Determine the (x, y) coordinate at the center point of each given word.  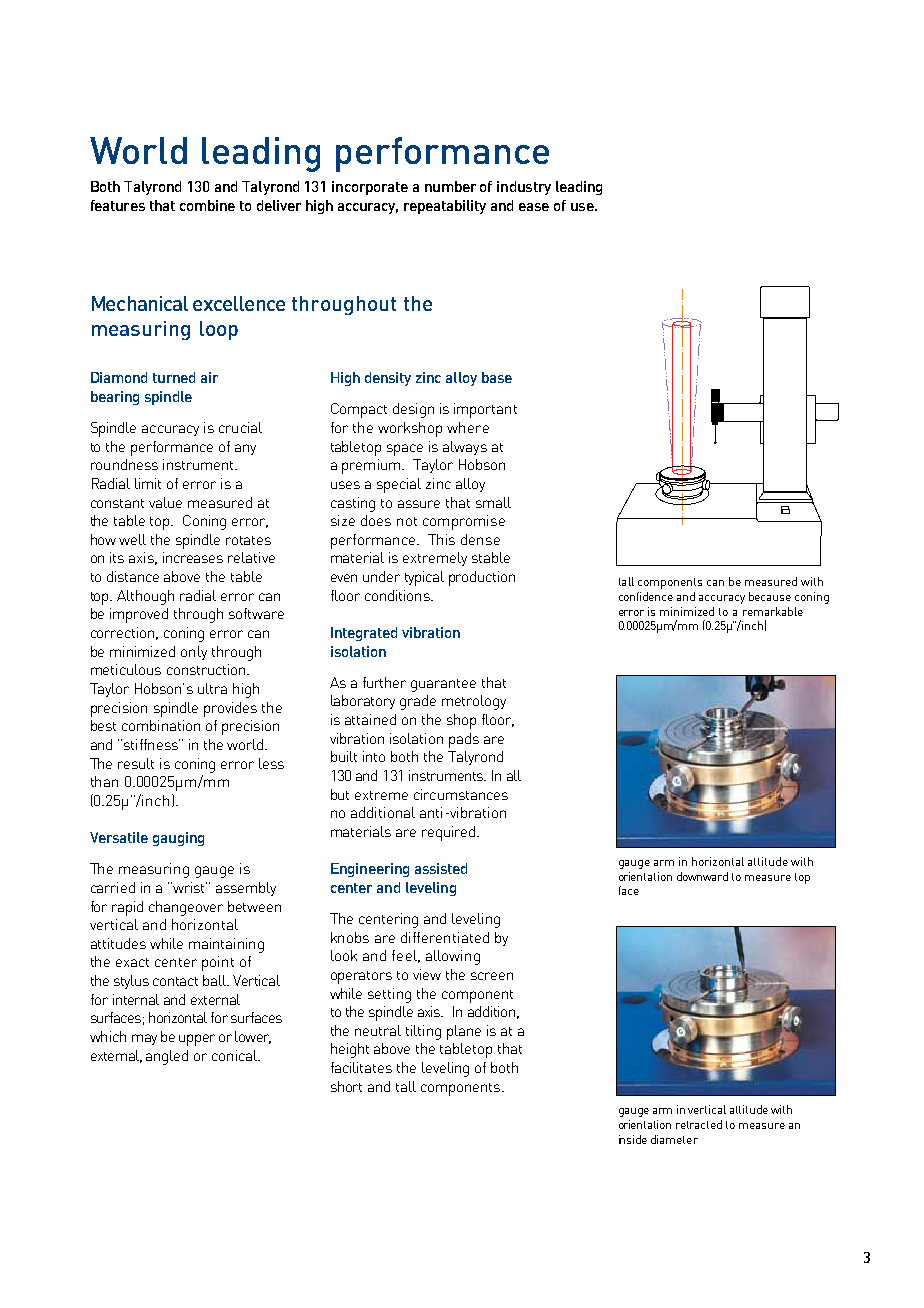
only (194, 653)
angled (167, 1057)
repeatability (445, 207)
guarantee (443, 685)
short (346, 1086)
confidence (646, 596)
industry (524, 188)
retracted (699, 1124)
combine (207, 205)
